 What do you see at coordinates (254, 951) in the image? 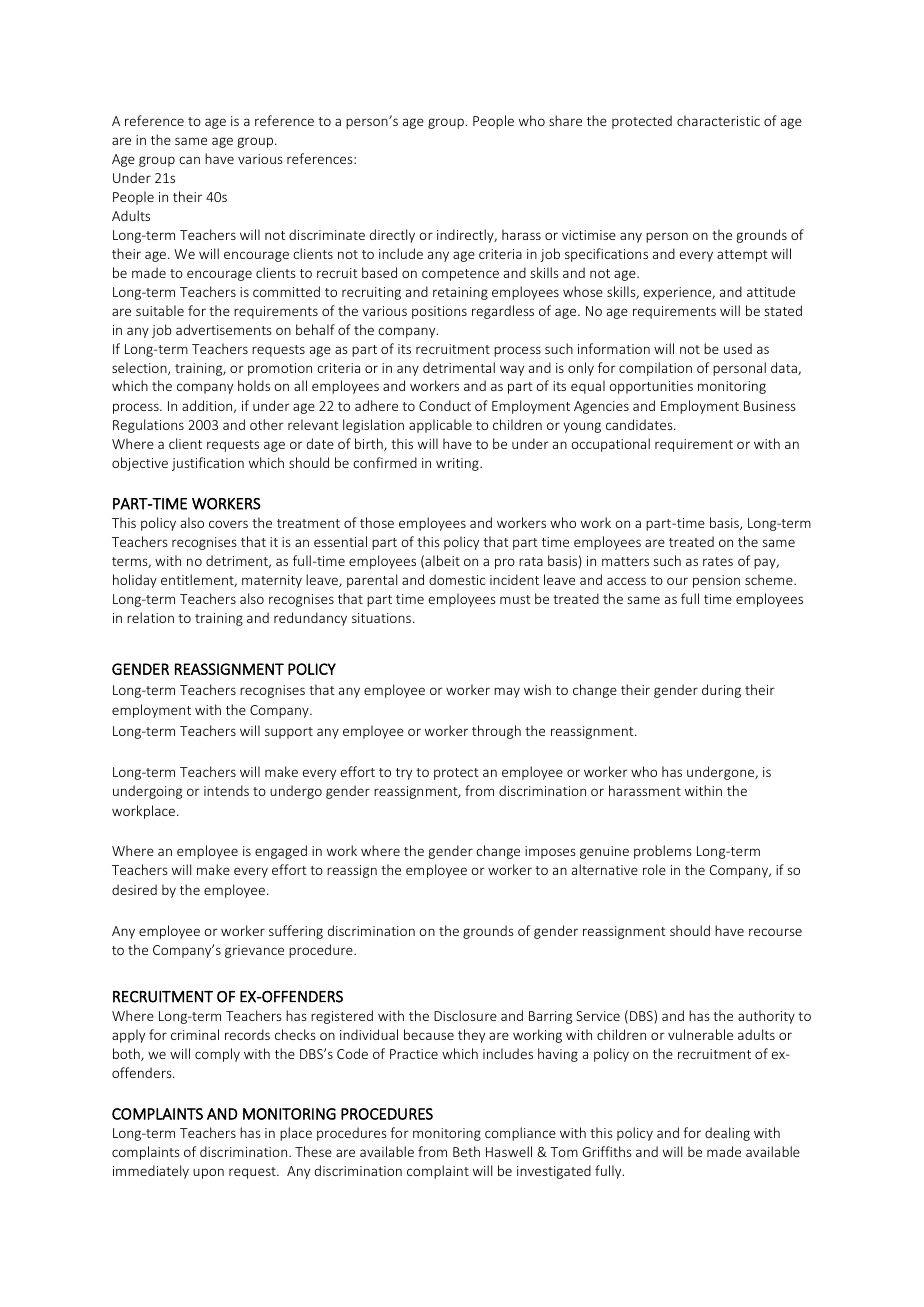
I see `grievance` at bounding box center [254, 951].
